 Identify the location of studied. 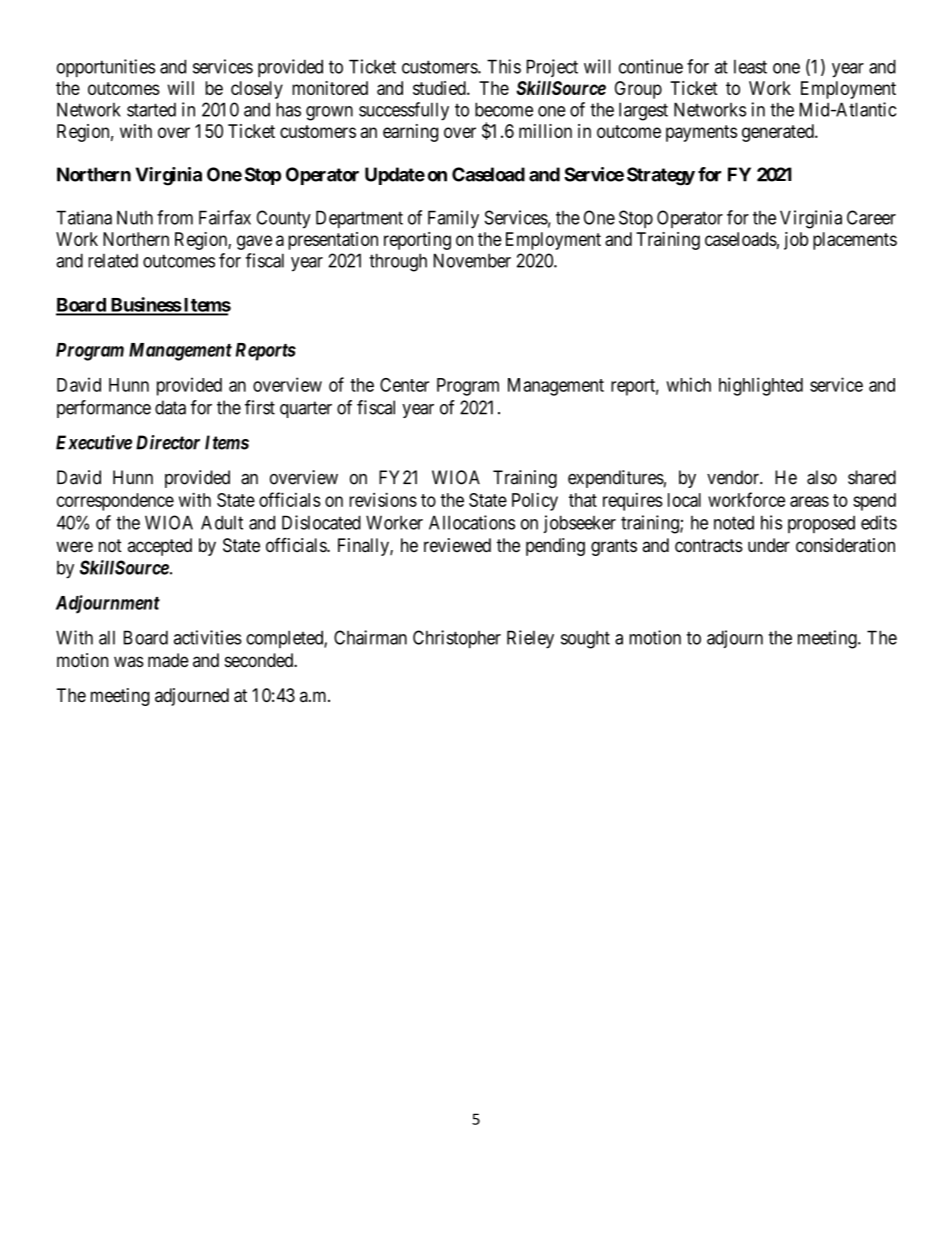
(440, 88).
